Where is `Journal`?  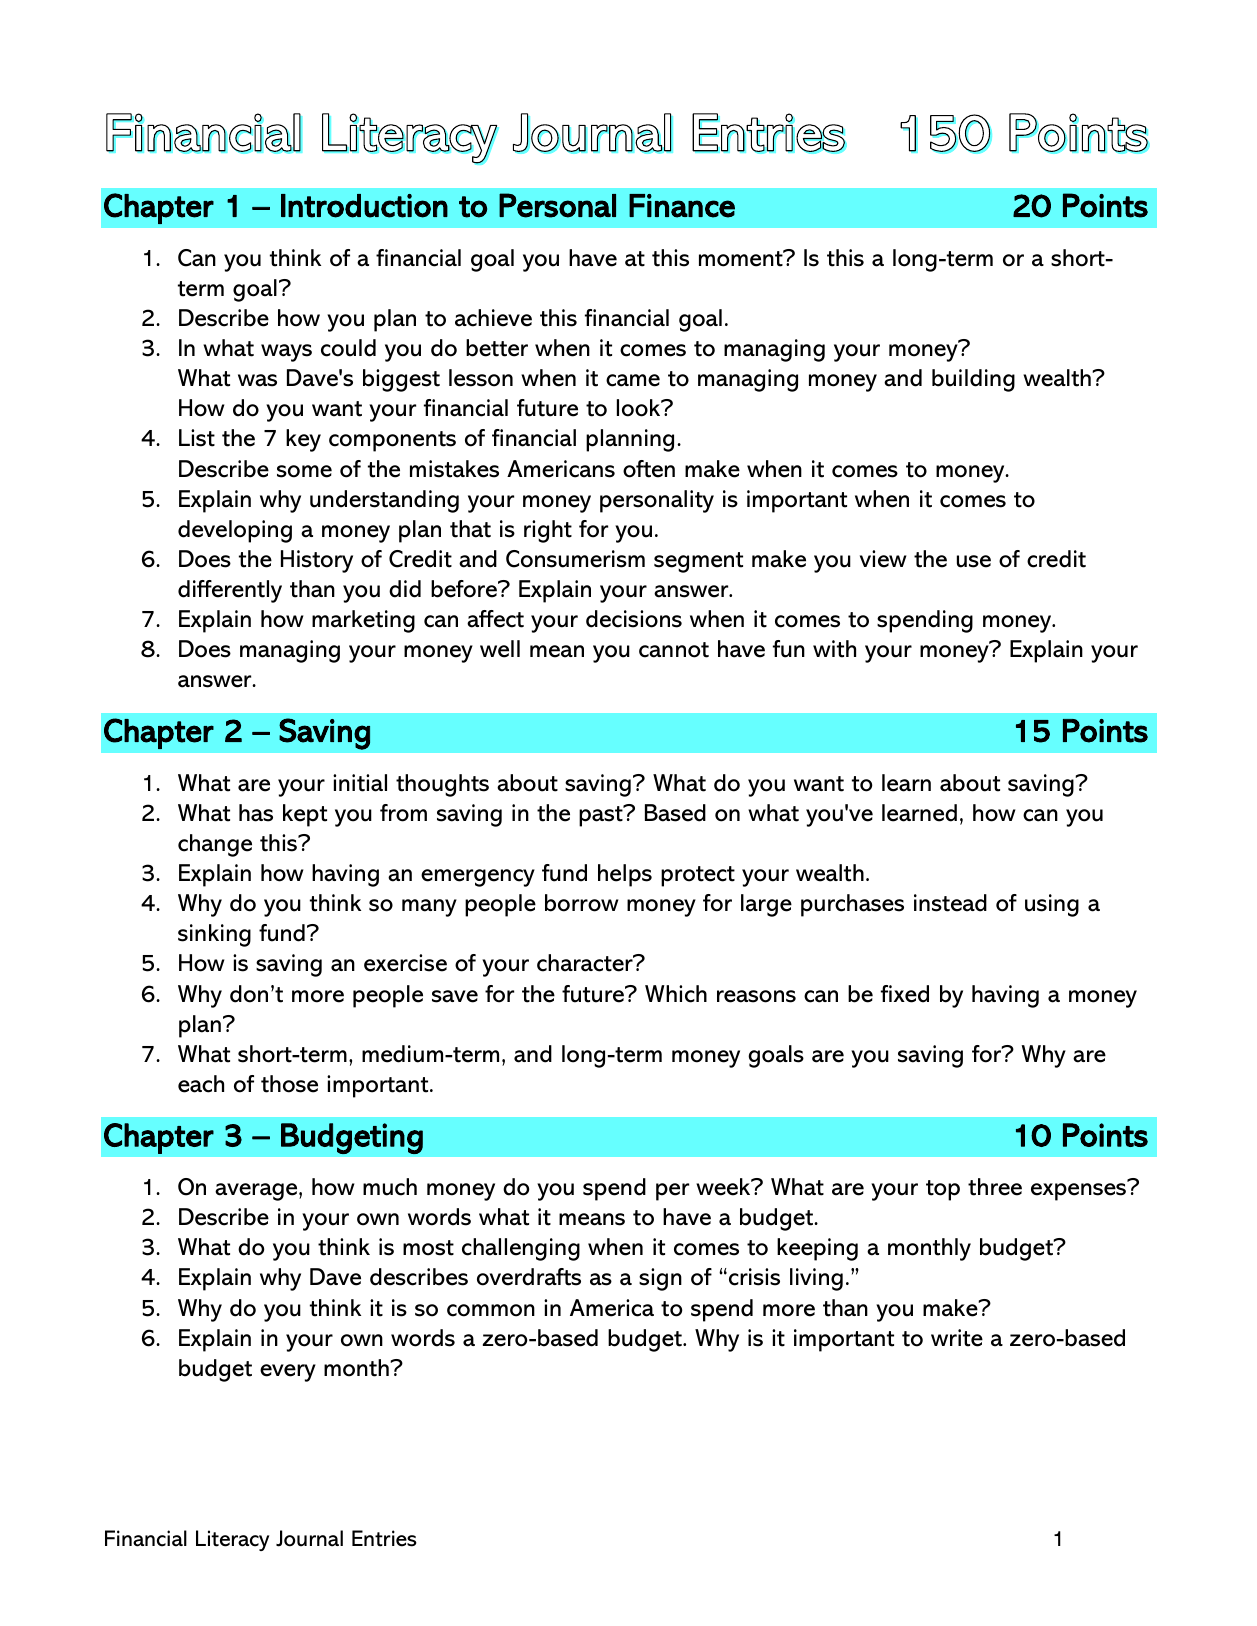
Journal is located at coordinates (309, 1538).
